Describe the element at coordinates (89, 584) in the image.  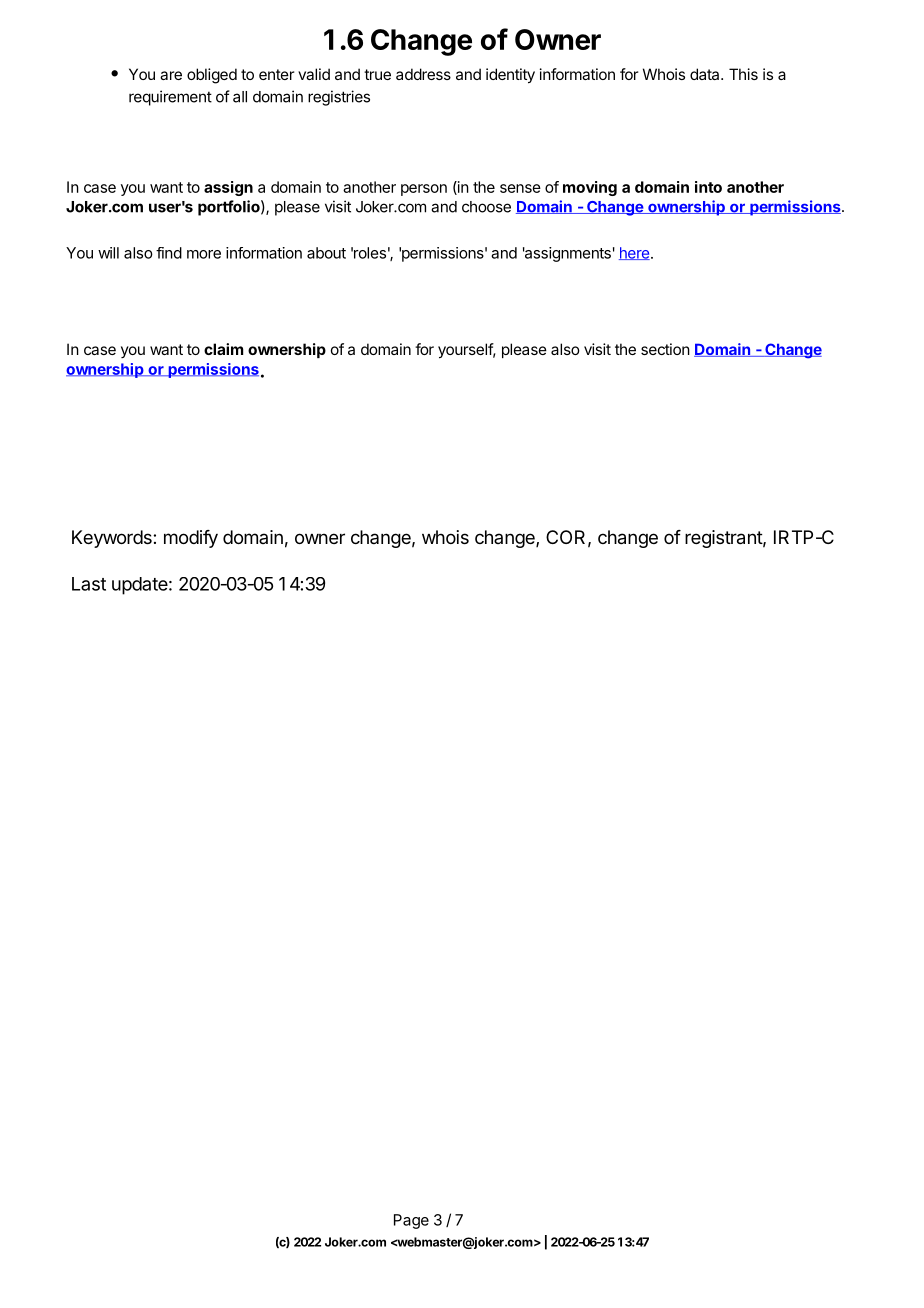
I see `Last` at that location.
